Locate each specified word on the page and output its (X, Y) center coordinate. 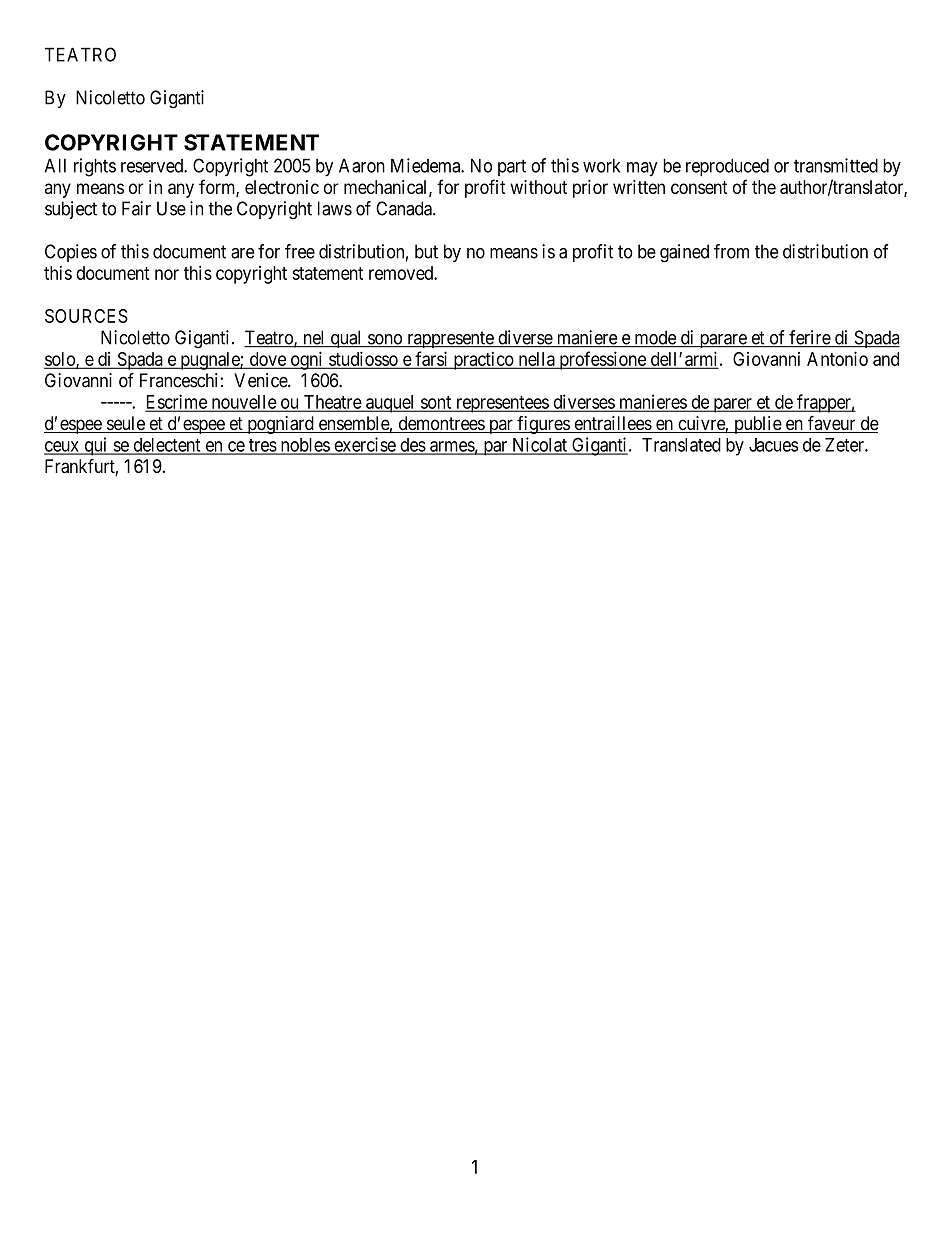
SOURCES (86, 316)
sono (385, 340)
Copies (71, 253)
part (512, 167)
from (731, 251)
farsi (432, 359)
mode (655, 338)
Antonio (837, 358)
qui (96, 446)
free (300, 251)
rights (95, 167)
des (412, 446)
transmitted (836, 165)
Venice (261, 380)
